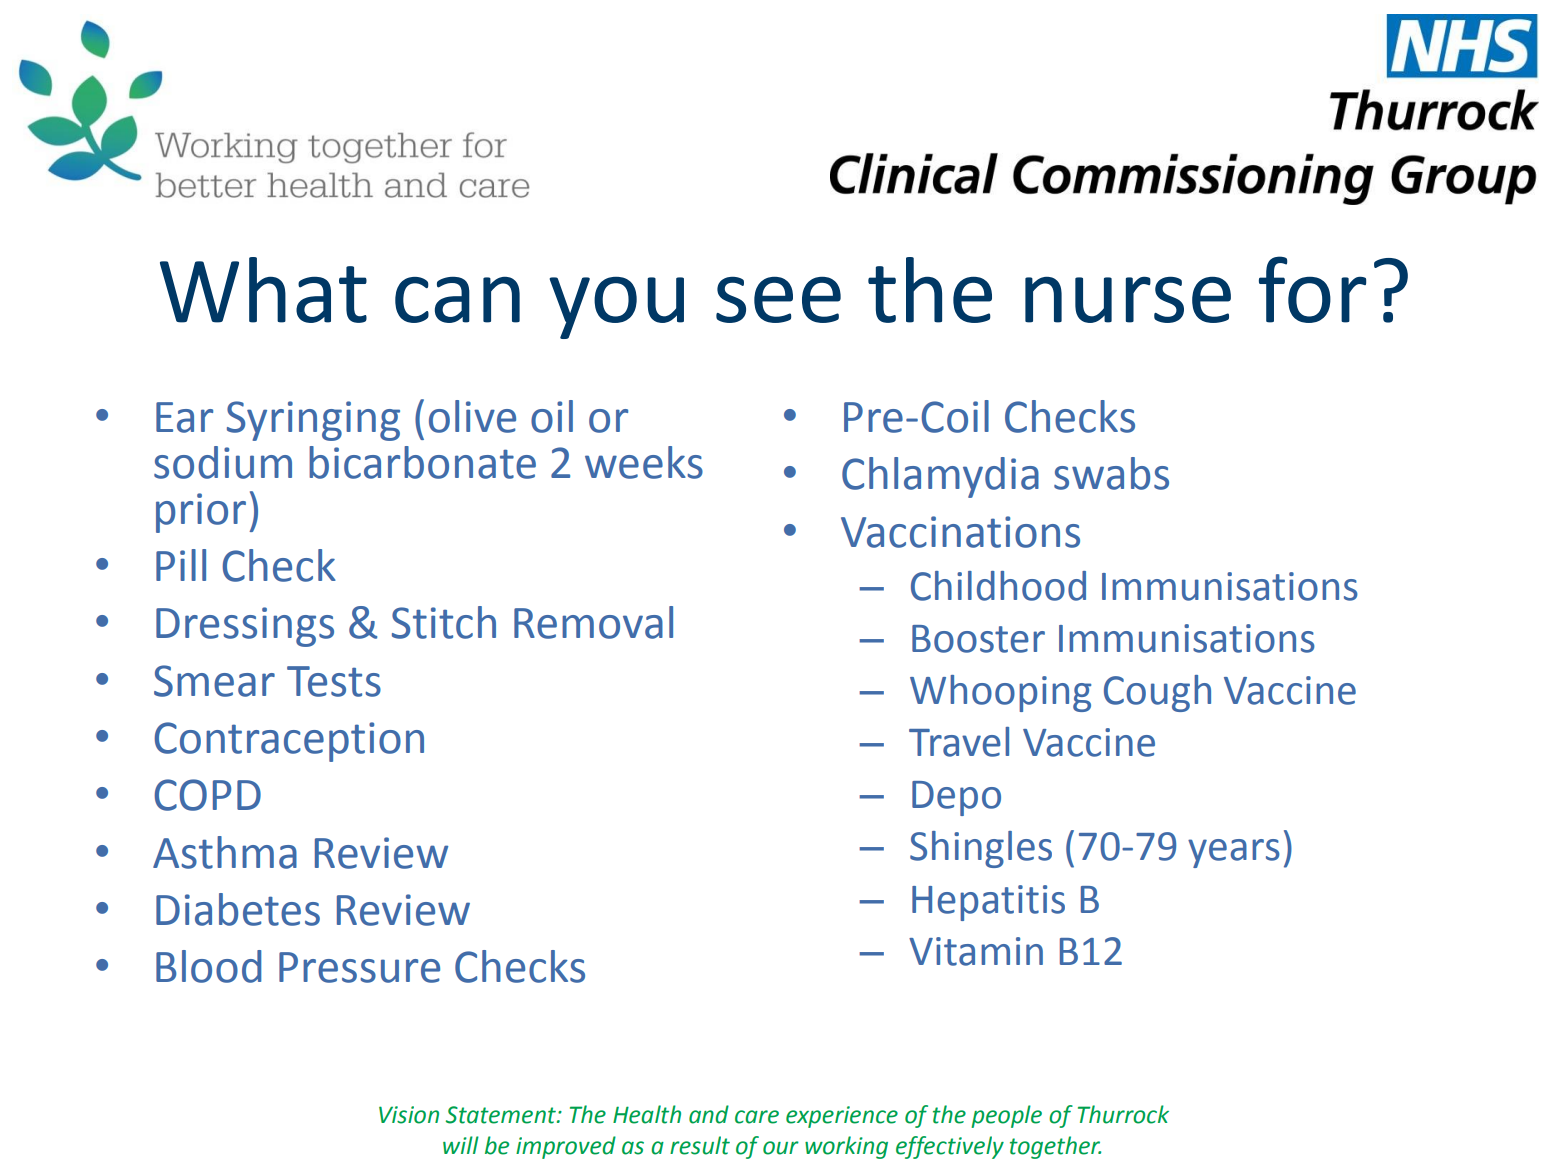 This document has width=1563, height=1173. Describe the element at coordinates (409, 1115) in the document. I see `Vision` at that location.
